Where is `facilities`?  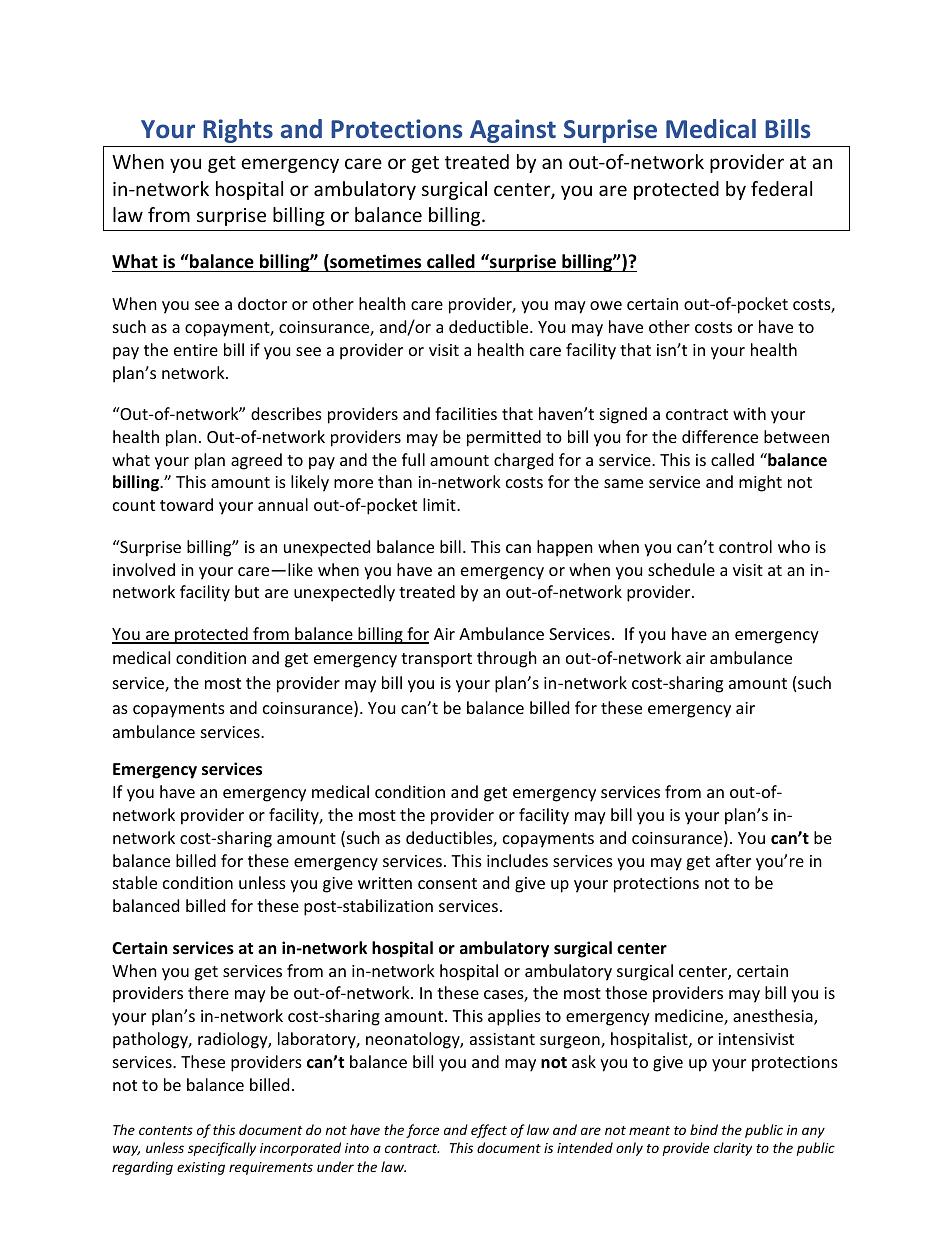 facilities is located at coordinates (466, 413).
